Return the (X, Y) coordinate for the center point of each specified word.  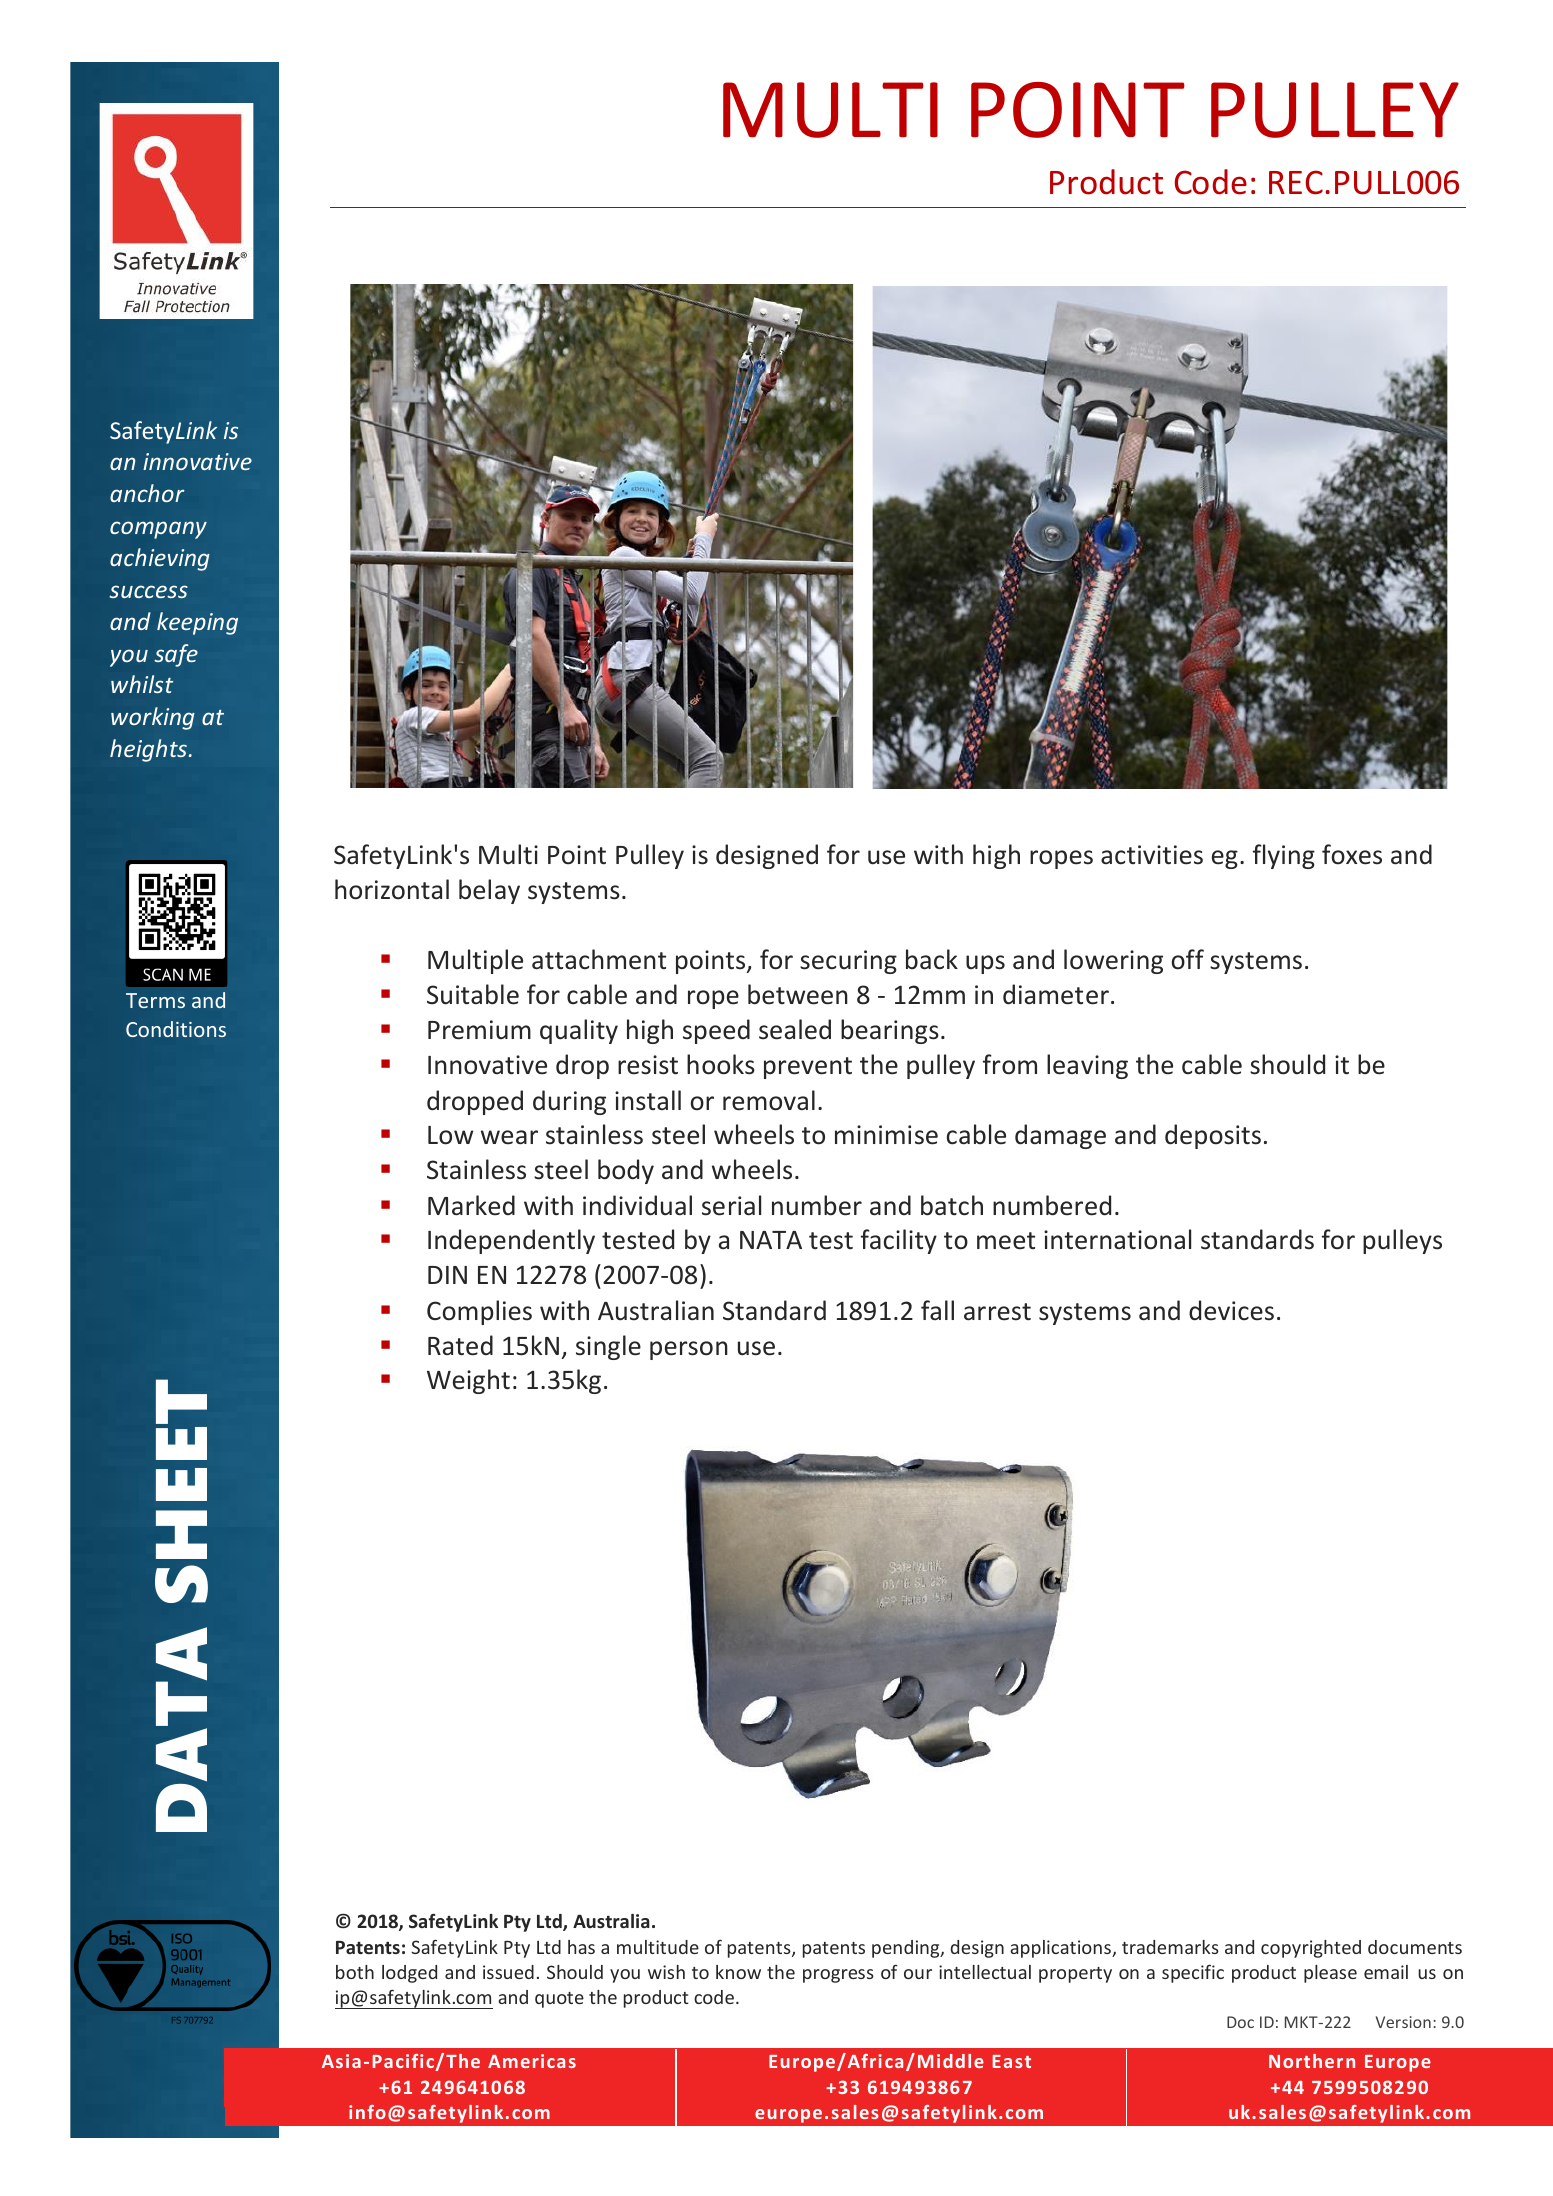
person (689, 1350)
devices (1231, 1310)
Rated (460, 1345)
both (355, 1972)
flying (1284, 856)
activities (1152, 855)
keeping (197, 623)
